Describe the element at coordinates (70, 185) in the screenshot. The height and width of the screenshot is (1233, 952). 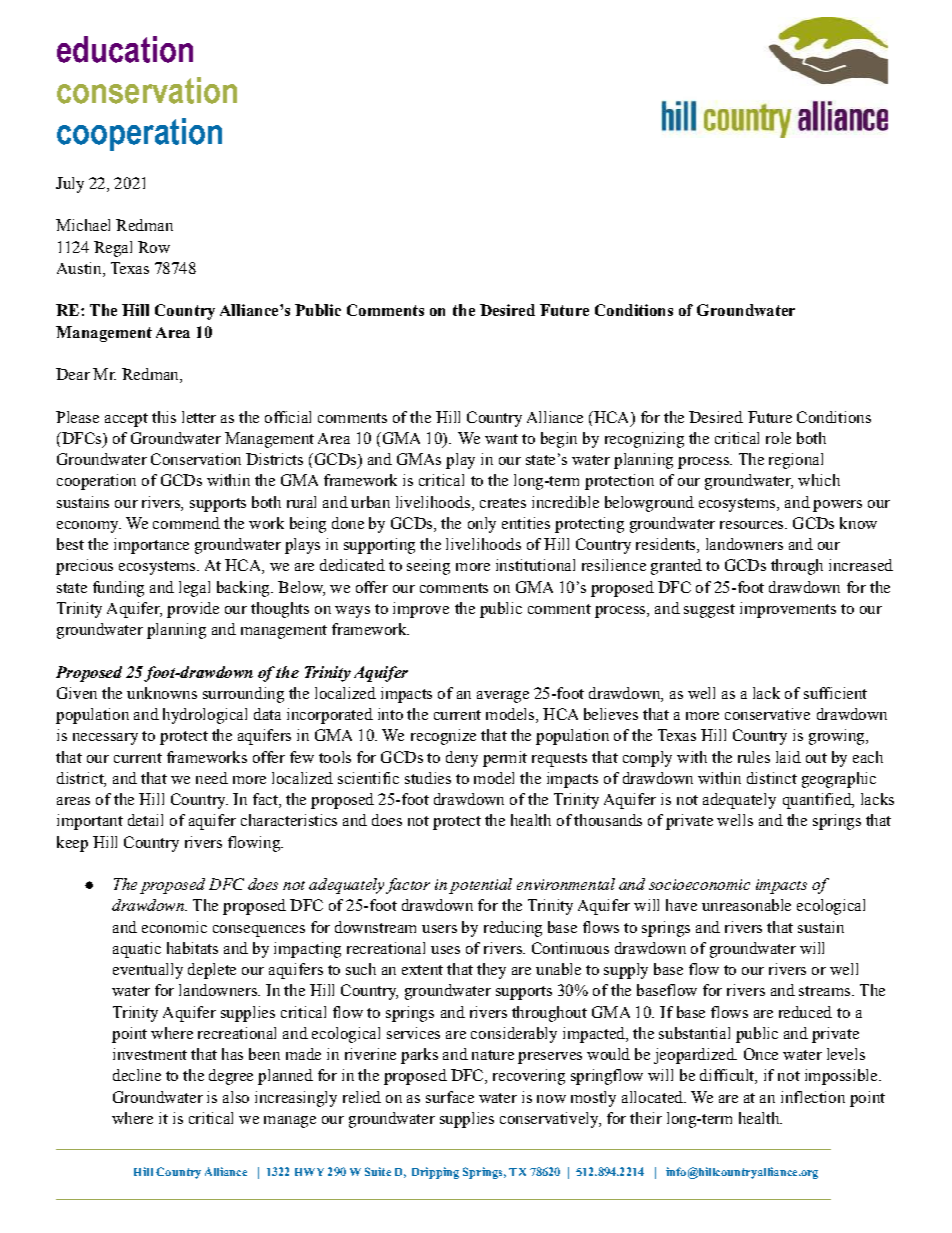
I see `July` at that location.
